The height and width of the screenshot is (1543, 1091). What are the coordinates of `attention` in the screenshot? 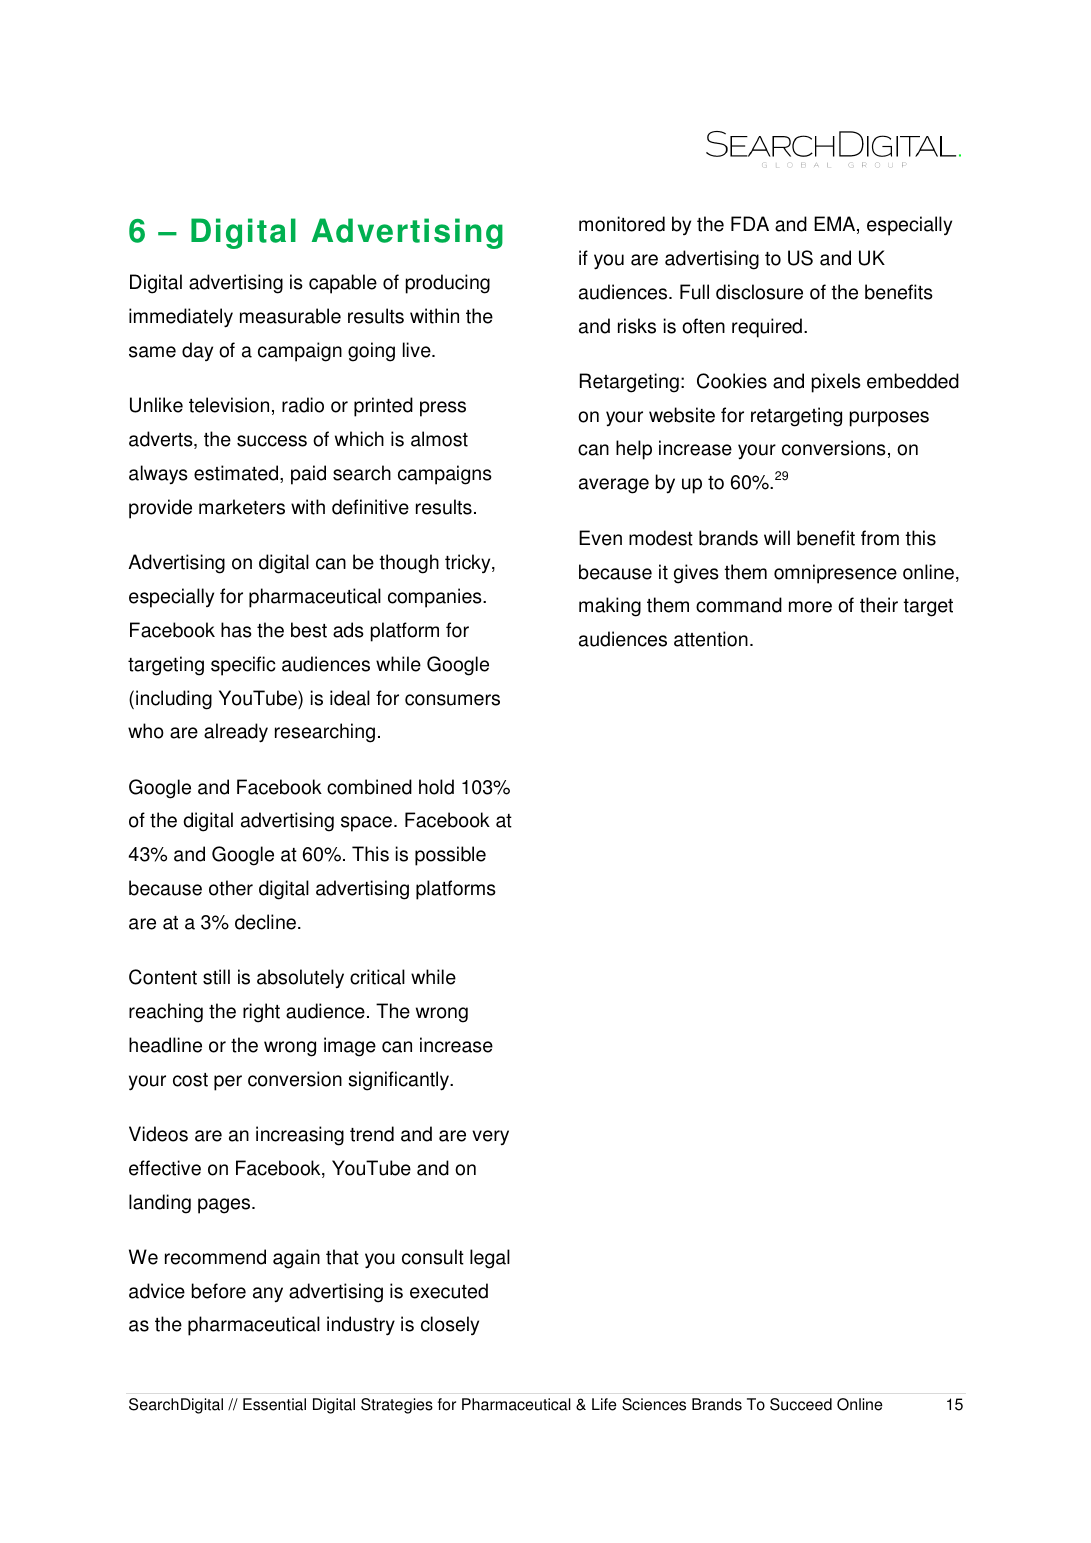 It's located at (711, 639).
